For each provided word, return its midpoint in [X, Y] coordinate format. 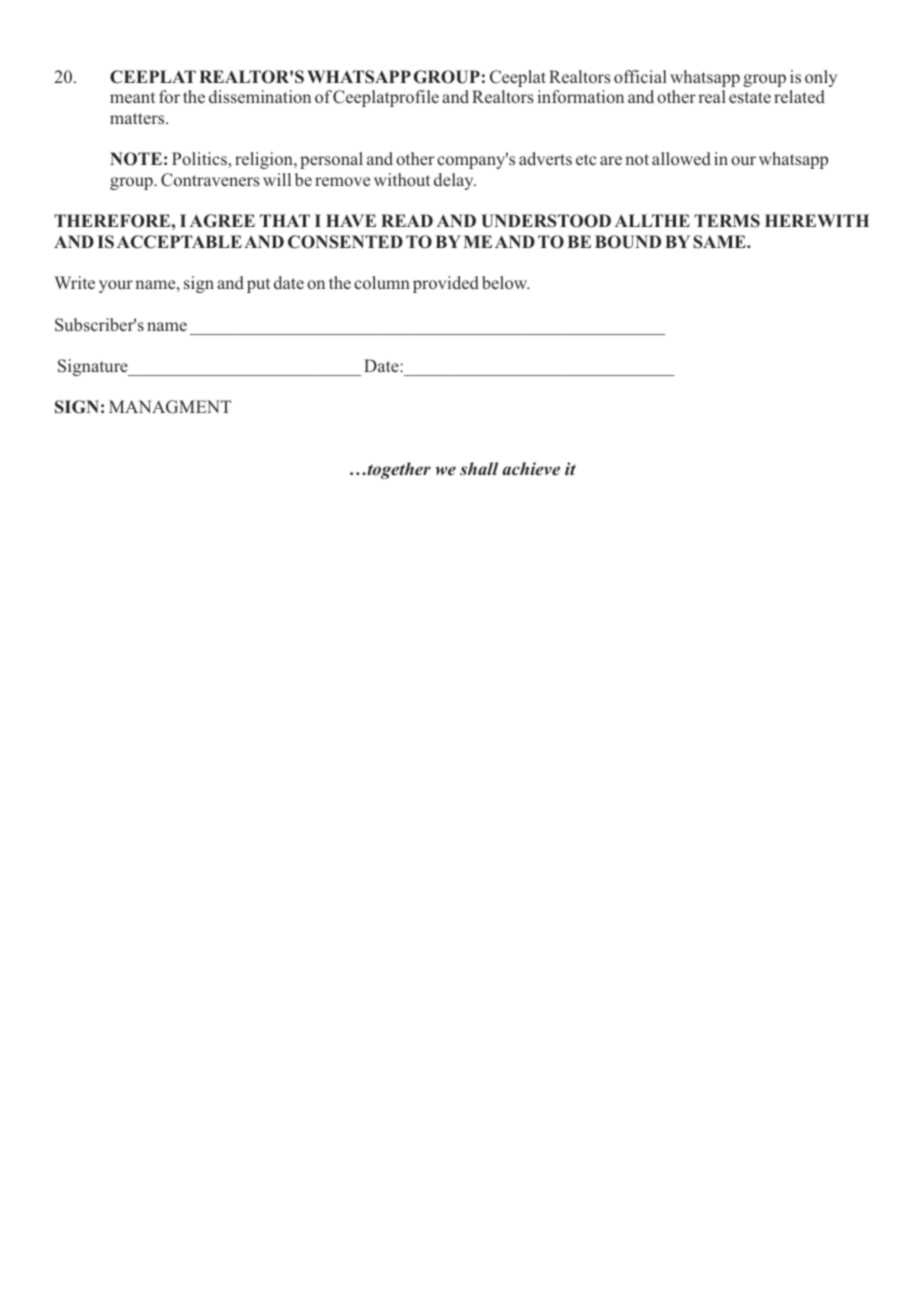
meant [132, 97]
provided [446, 284]
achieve [531, 469]
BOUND [628, 242]
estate [750, 97]
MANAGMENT [170, 407]
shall [479, 468]
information [580, 96]
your [116, 286]
